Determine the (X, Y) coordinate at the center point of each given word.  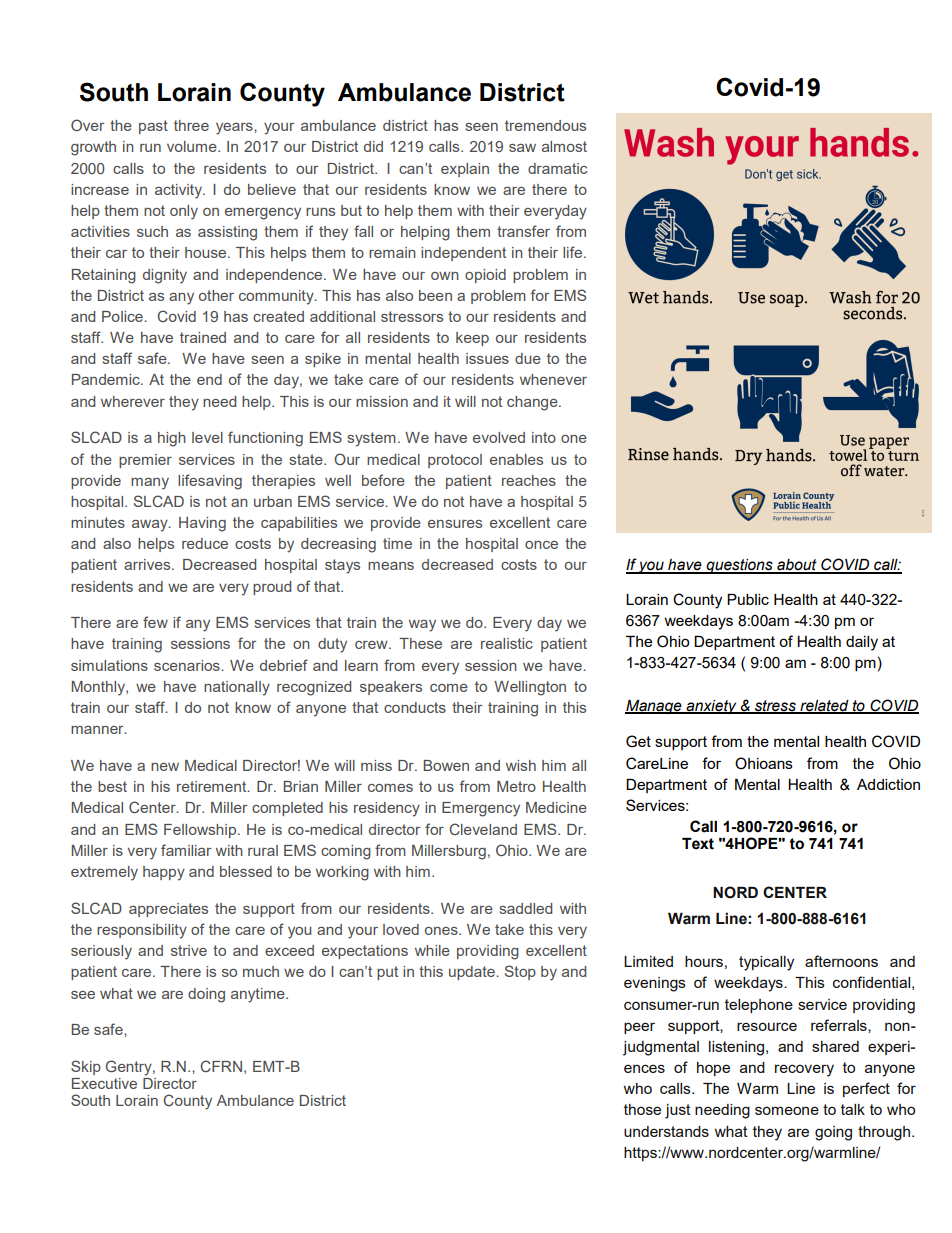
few (155, 622)
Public (748, 599)
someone (787, 1110)
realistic (507, 643)
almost (564, 146)
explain (465, 170)
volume (193, 146)
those (642, 1109)
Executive (104, 1083)
